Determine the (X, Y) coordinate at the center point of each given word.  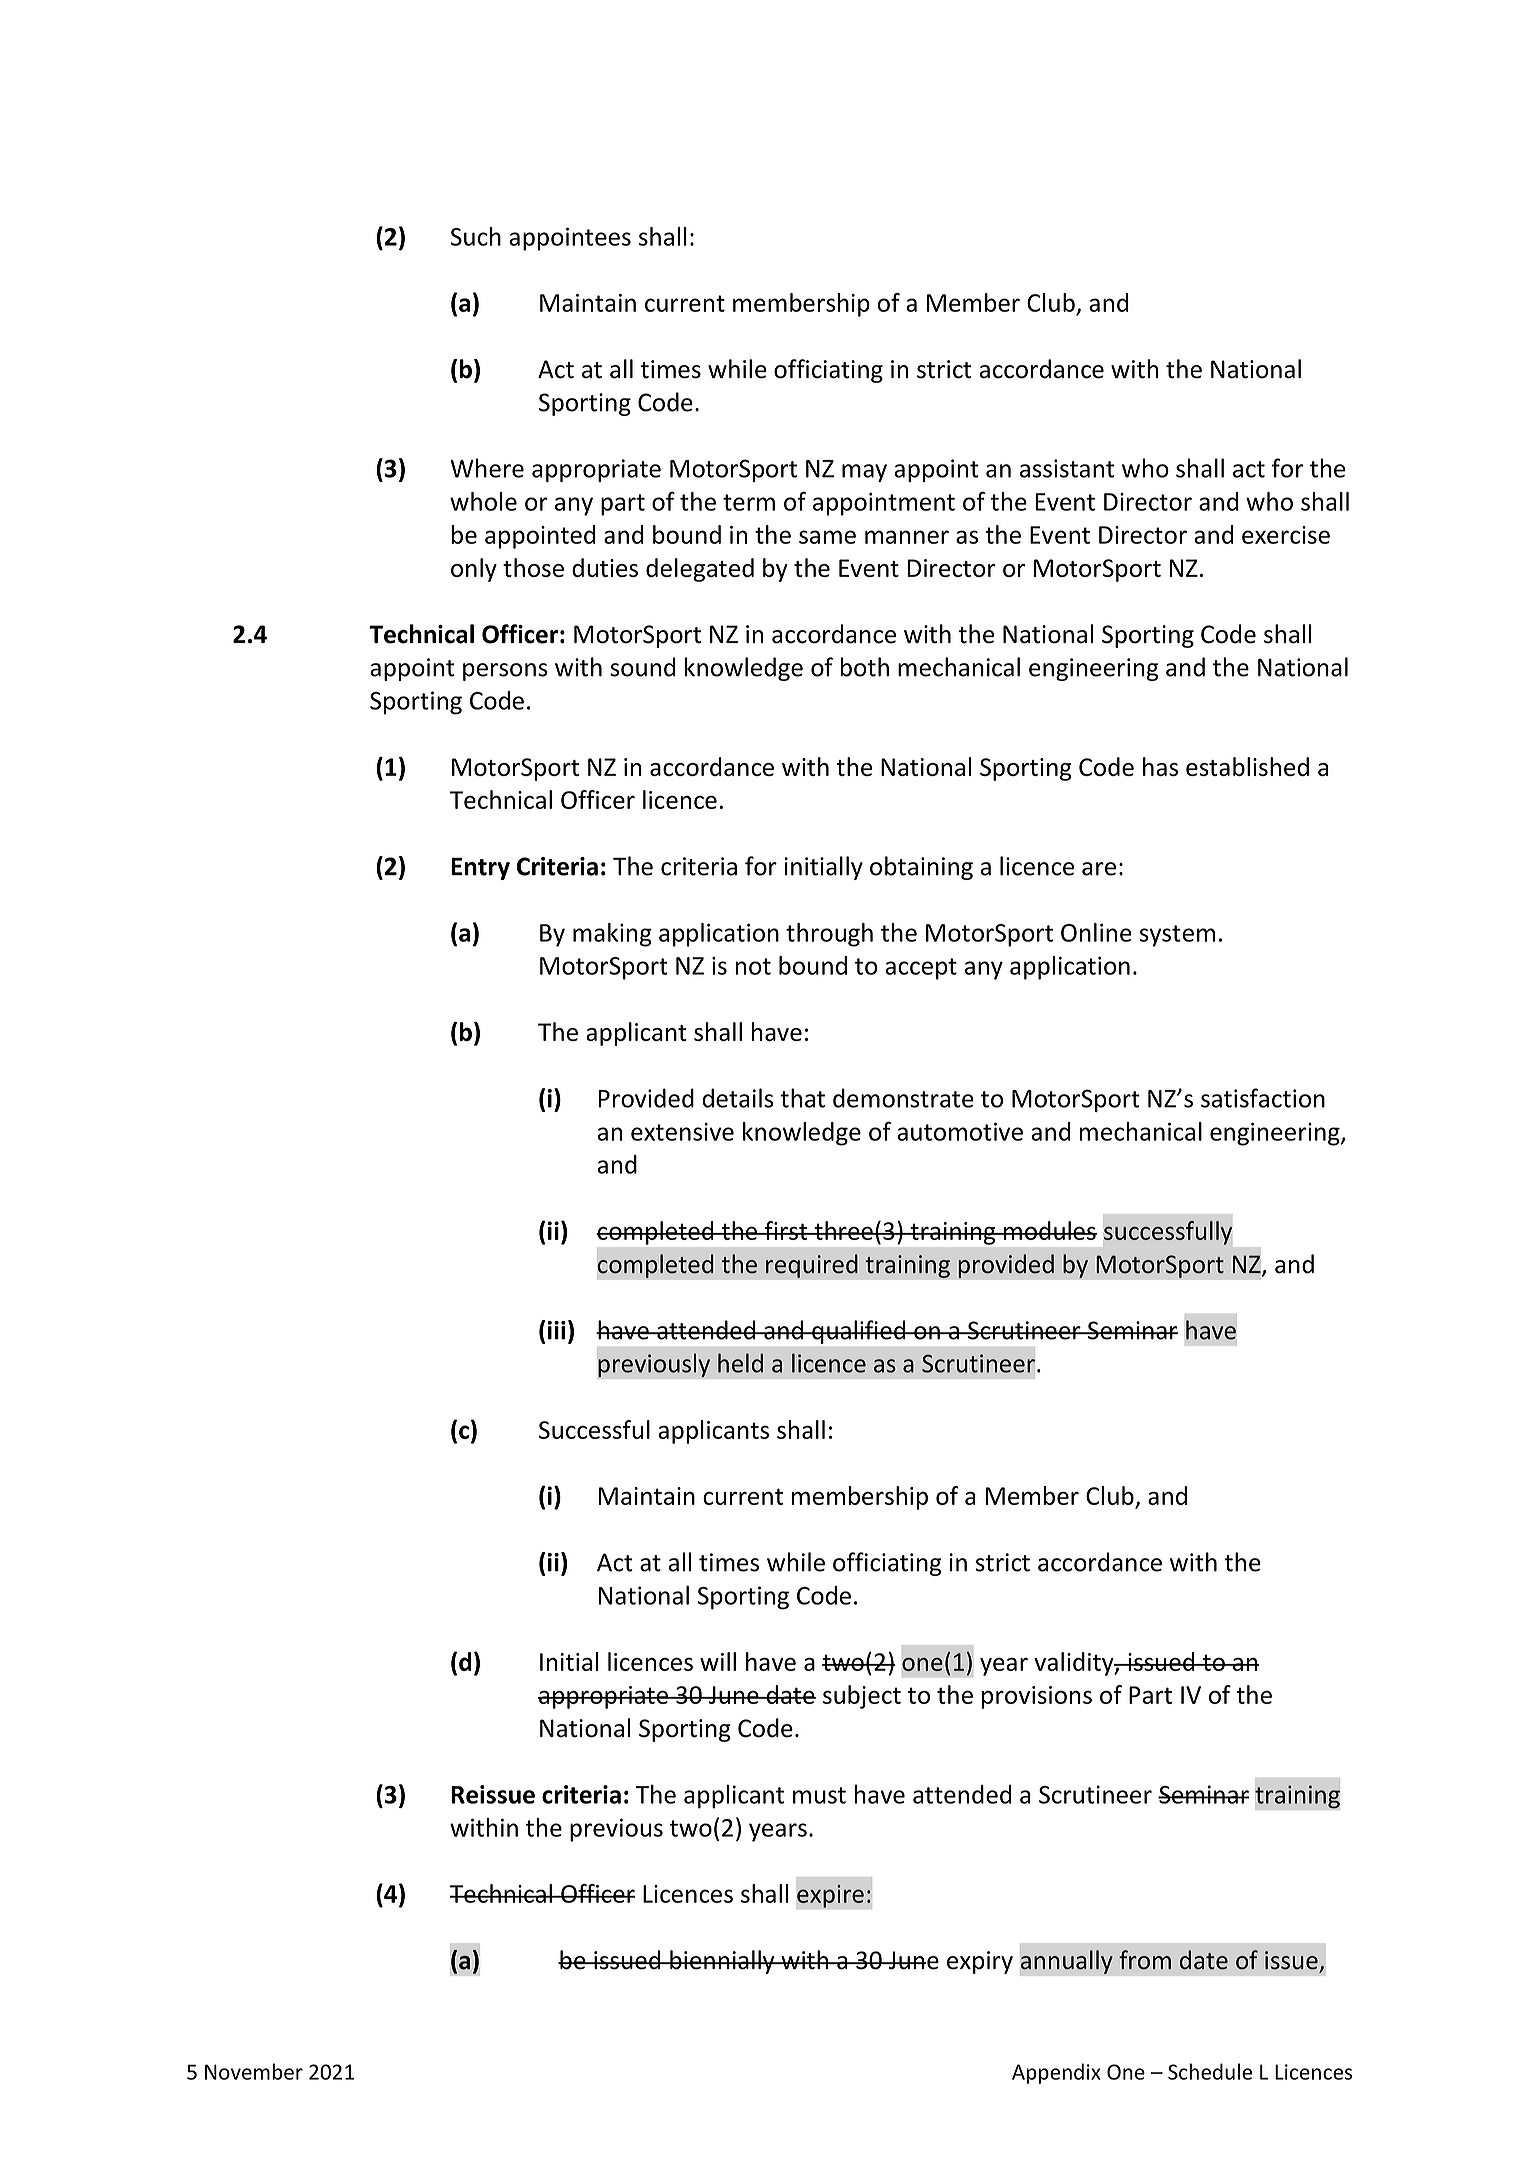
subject (862, 1697)
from (1145, 1960)
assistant (1067, 468)
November (254, 2071)
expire (831, 1896)
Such (475, 236)
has (1160, 766)
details (738, 1098)
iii (556, 1330)
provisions (1037, 1697)
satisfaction (1263, 1098)
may (864, 473)
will (718, 1661)
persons (505, 672)
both (864, 667)
